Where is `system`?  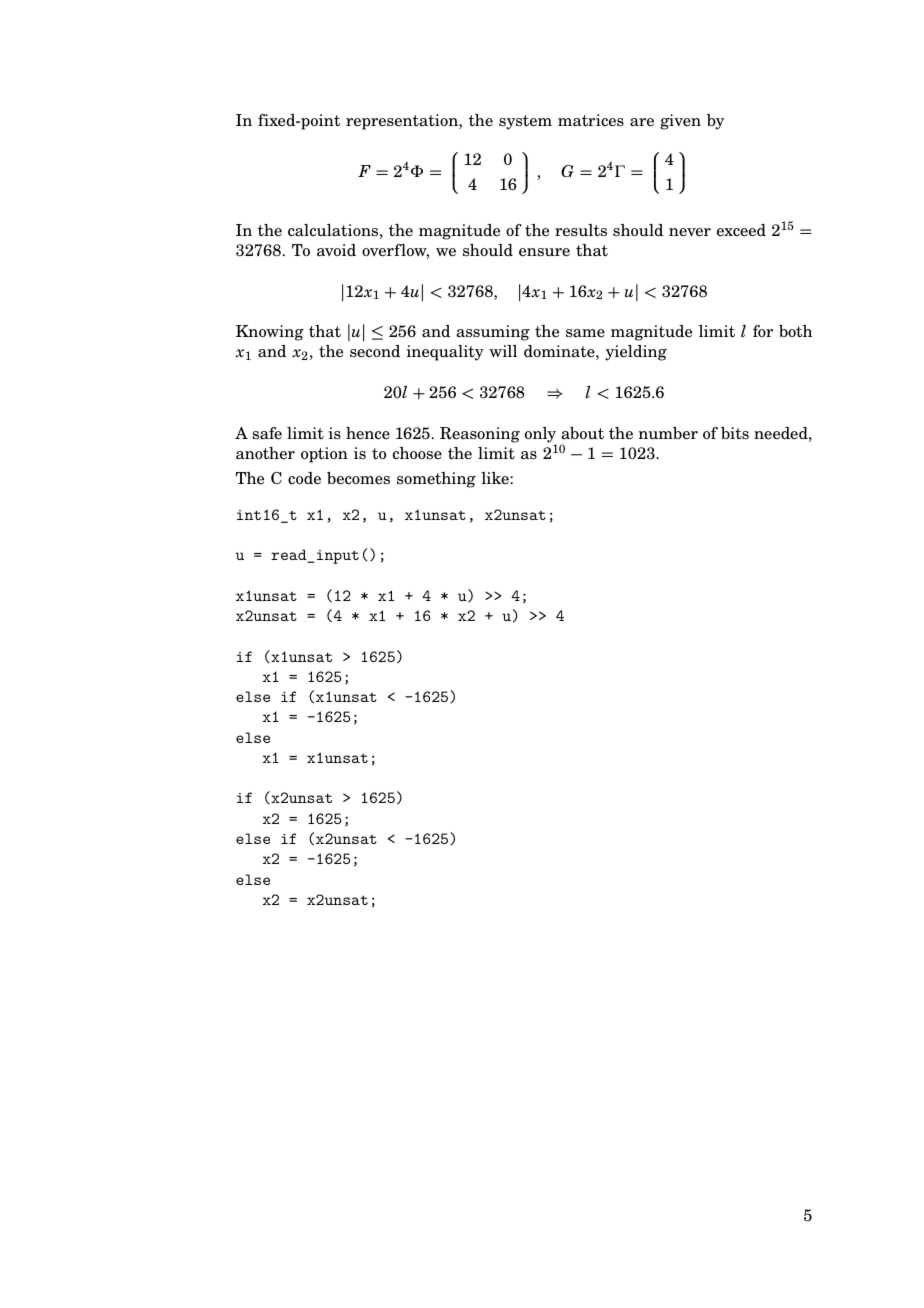 system is located at coordinates (525, 122).
